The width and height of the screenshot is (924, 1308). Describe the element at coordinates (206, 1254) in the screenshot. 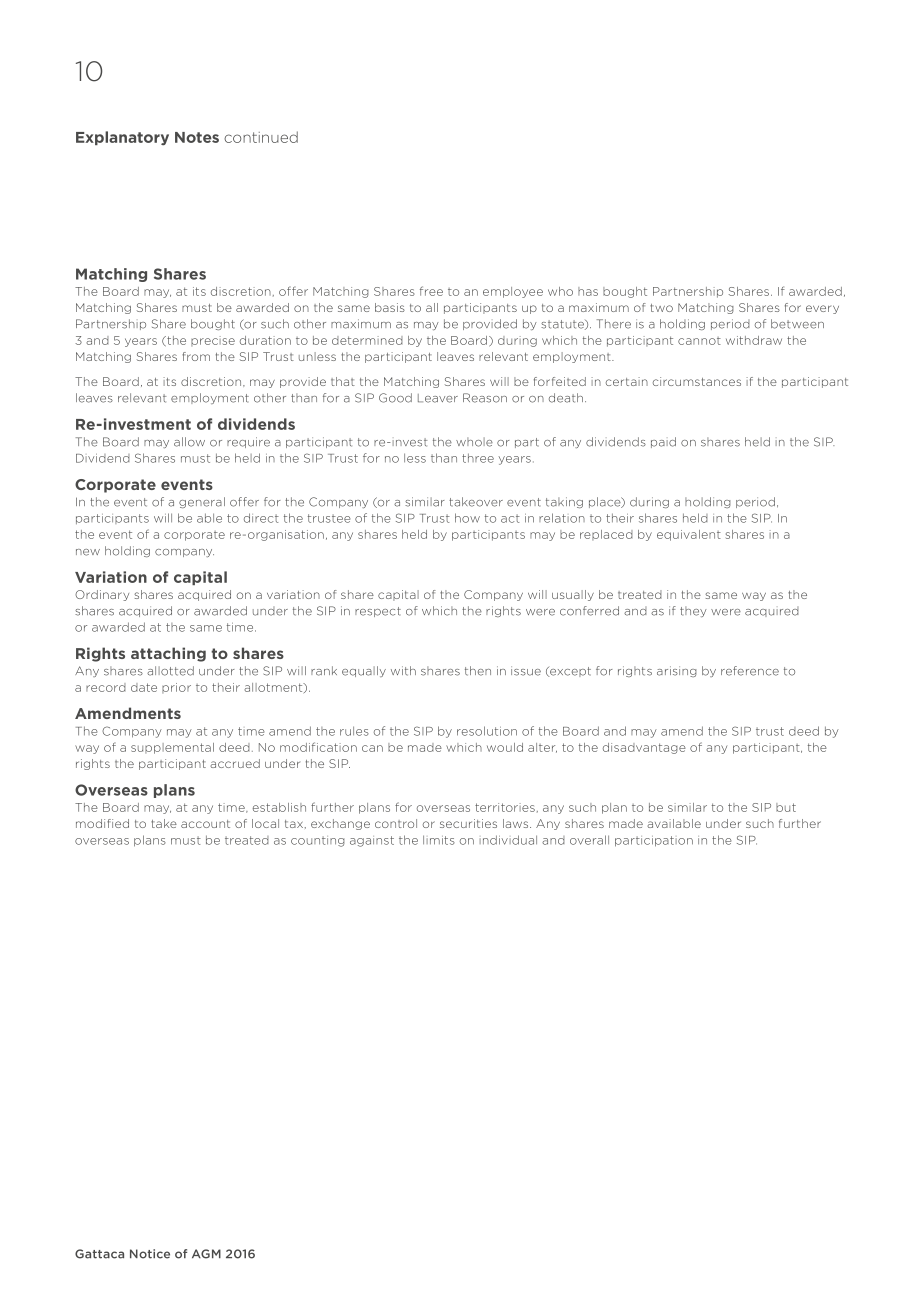

I see `AGM` at that location.
